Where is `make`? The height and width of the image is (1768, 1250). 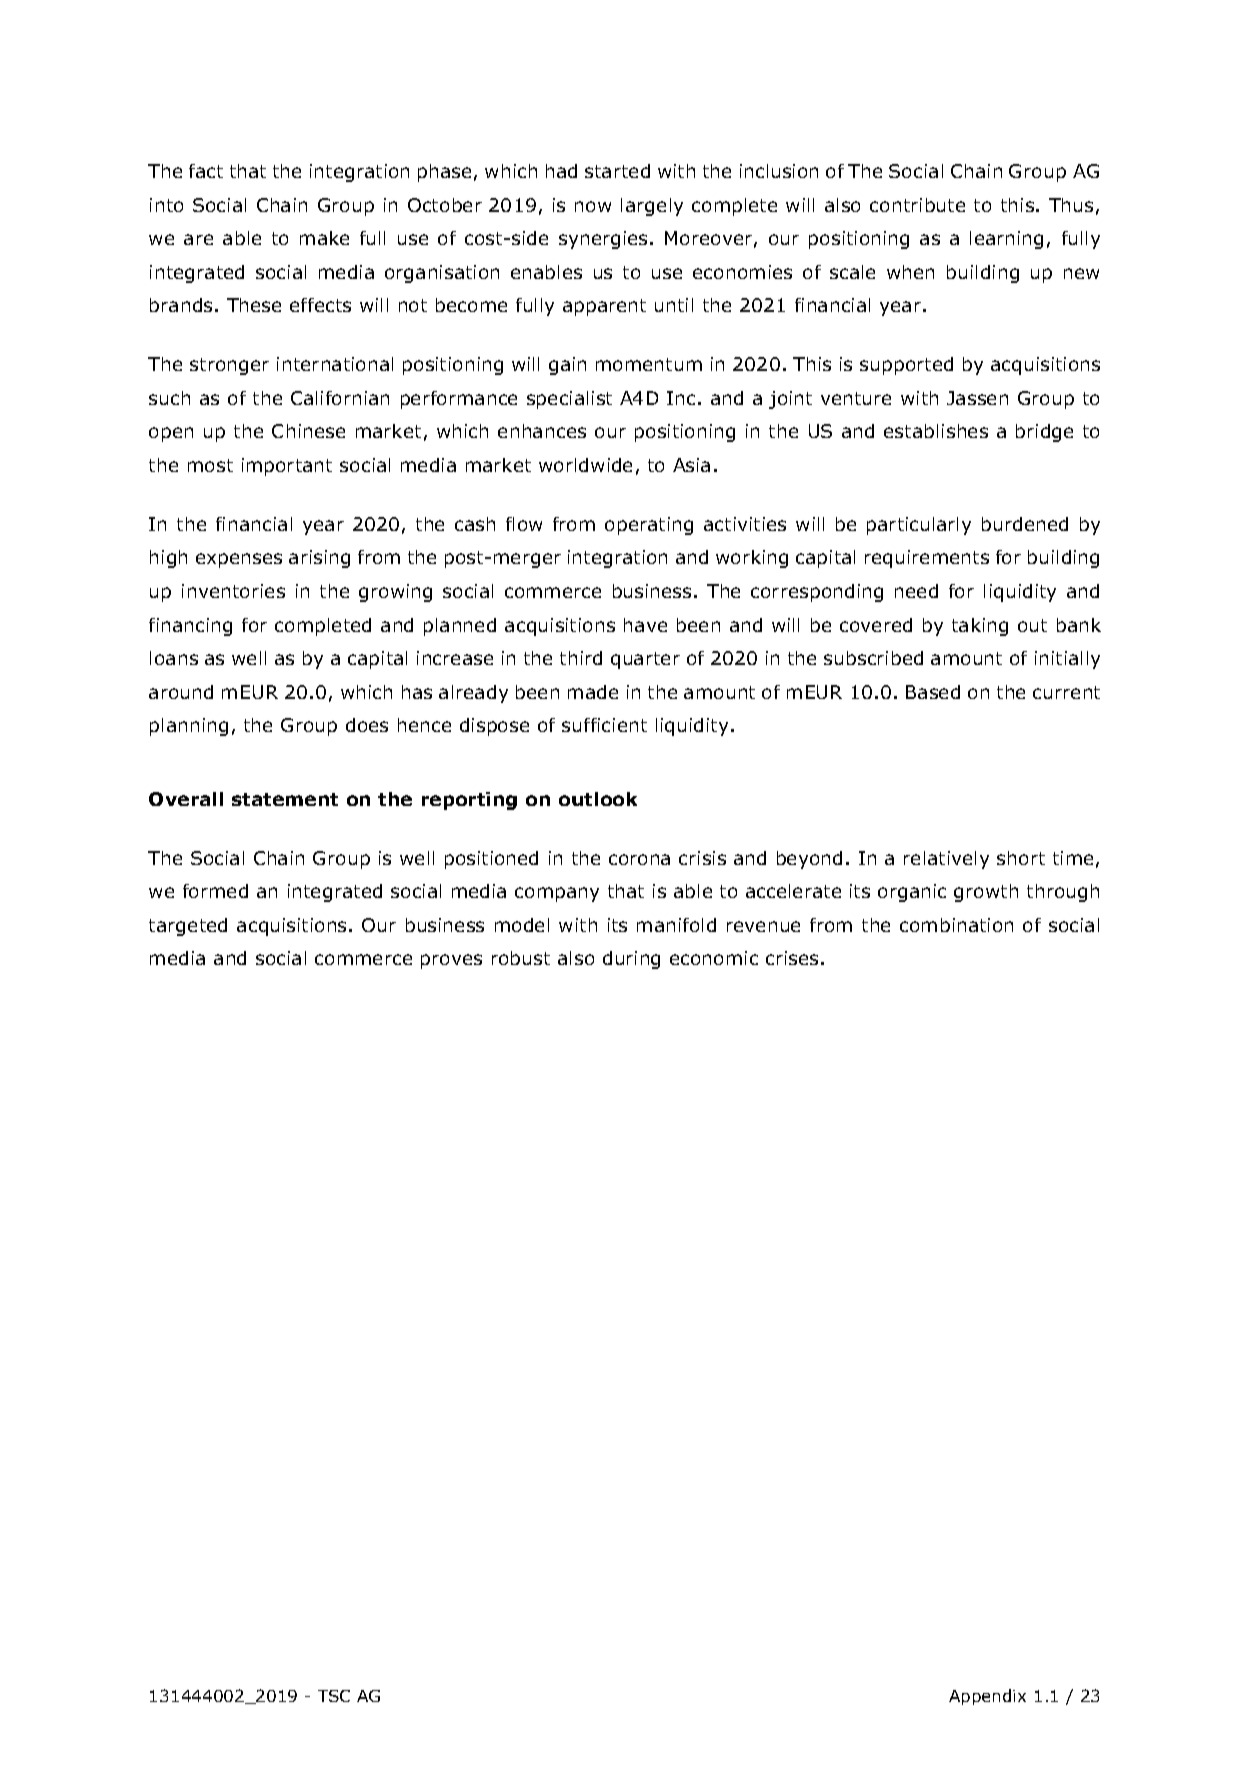 make is located at coordinates (324, 238).
